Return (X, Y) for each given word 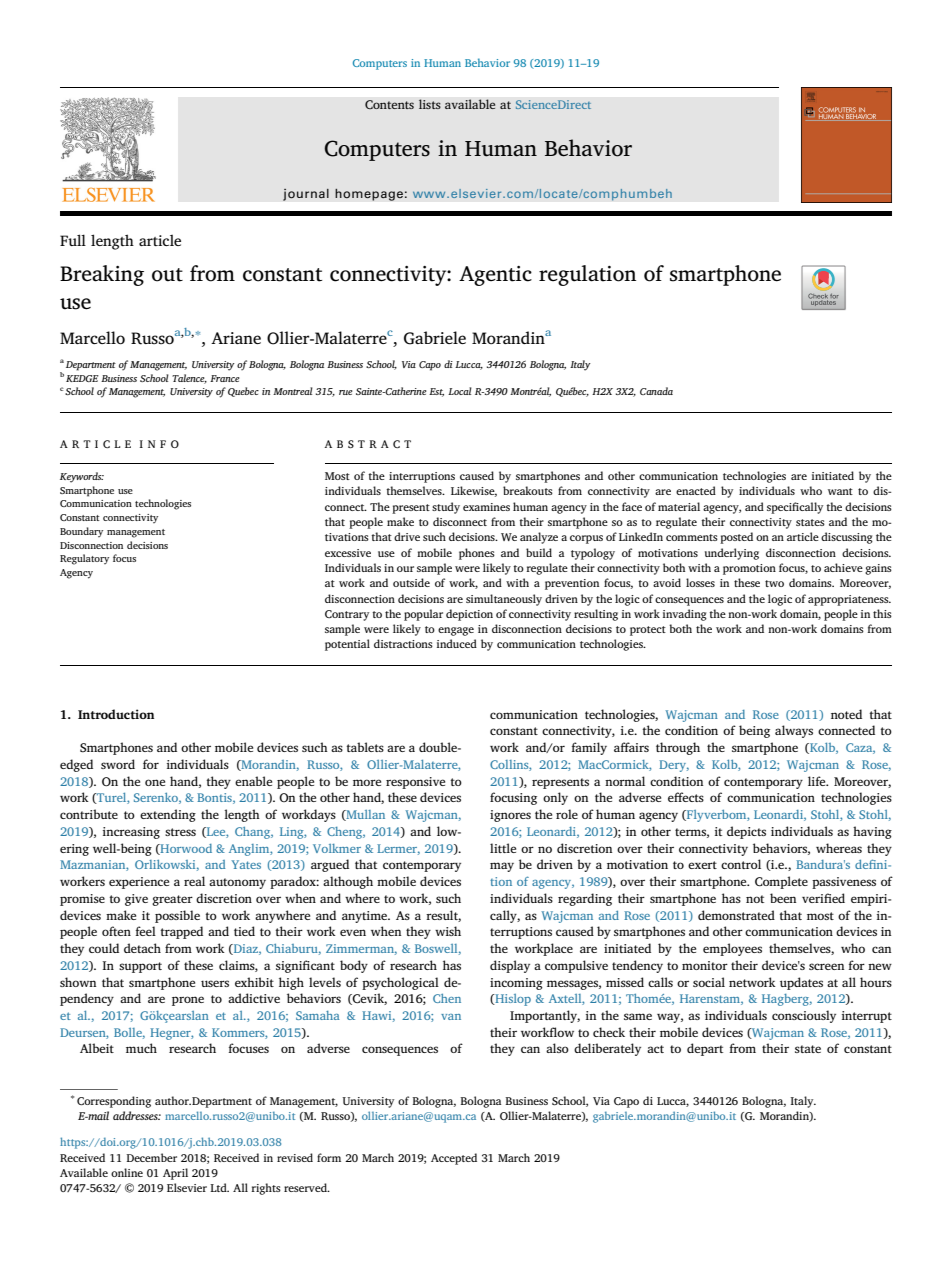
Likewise (474, 491)
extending (168, 815)
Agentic (495, 276)
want (840, 491)
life (818, 781)
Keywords (82, 477)
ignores (510, 816)
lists (430, 104)
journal (306, 194)
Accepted (454, 1159)
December (151, 1157)
